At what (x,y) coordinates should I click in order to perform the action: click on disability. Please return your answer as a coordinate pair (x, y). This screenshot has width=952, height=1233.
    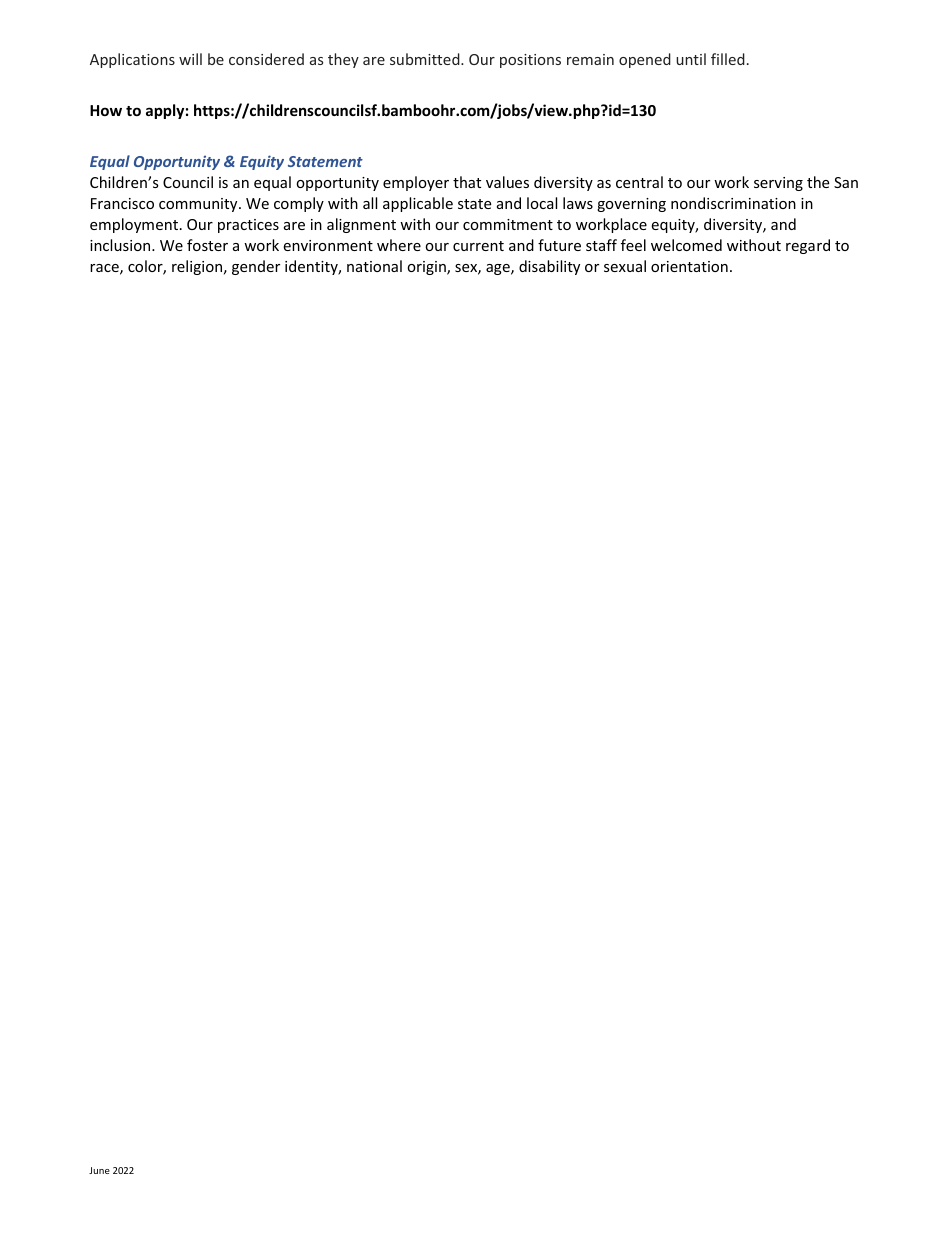
    Looking at the image, I should click on (549, 267).
